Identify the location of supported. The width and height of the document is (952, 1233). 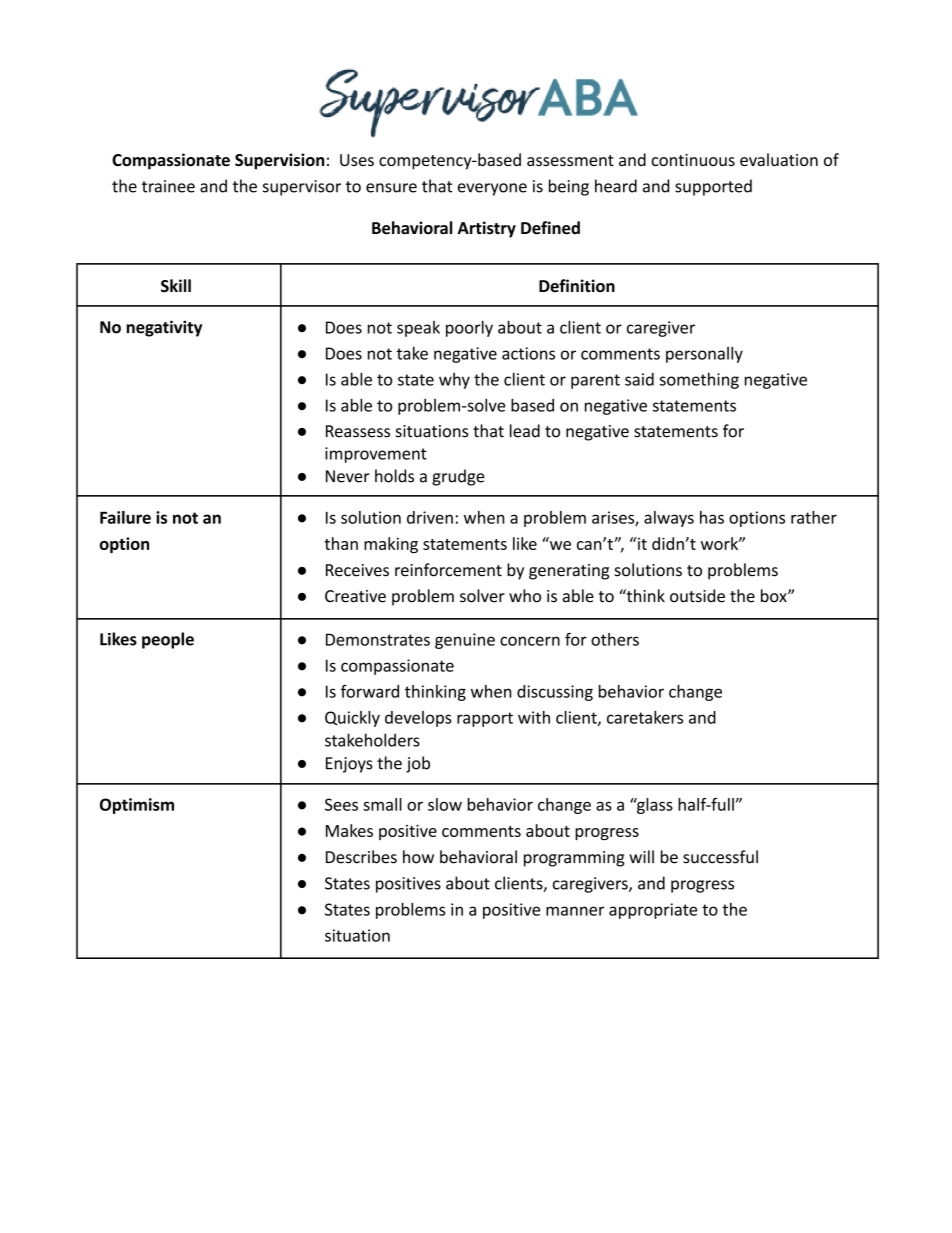
(713, 187).
